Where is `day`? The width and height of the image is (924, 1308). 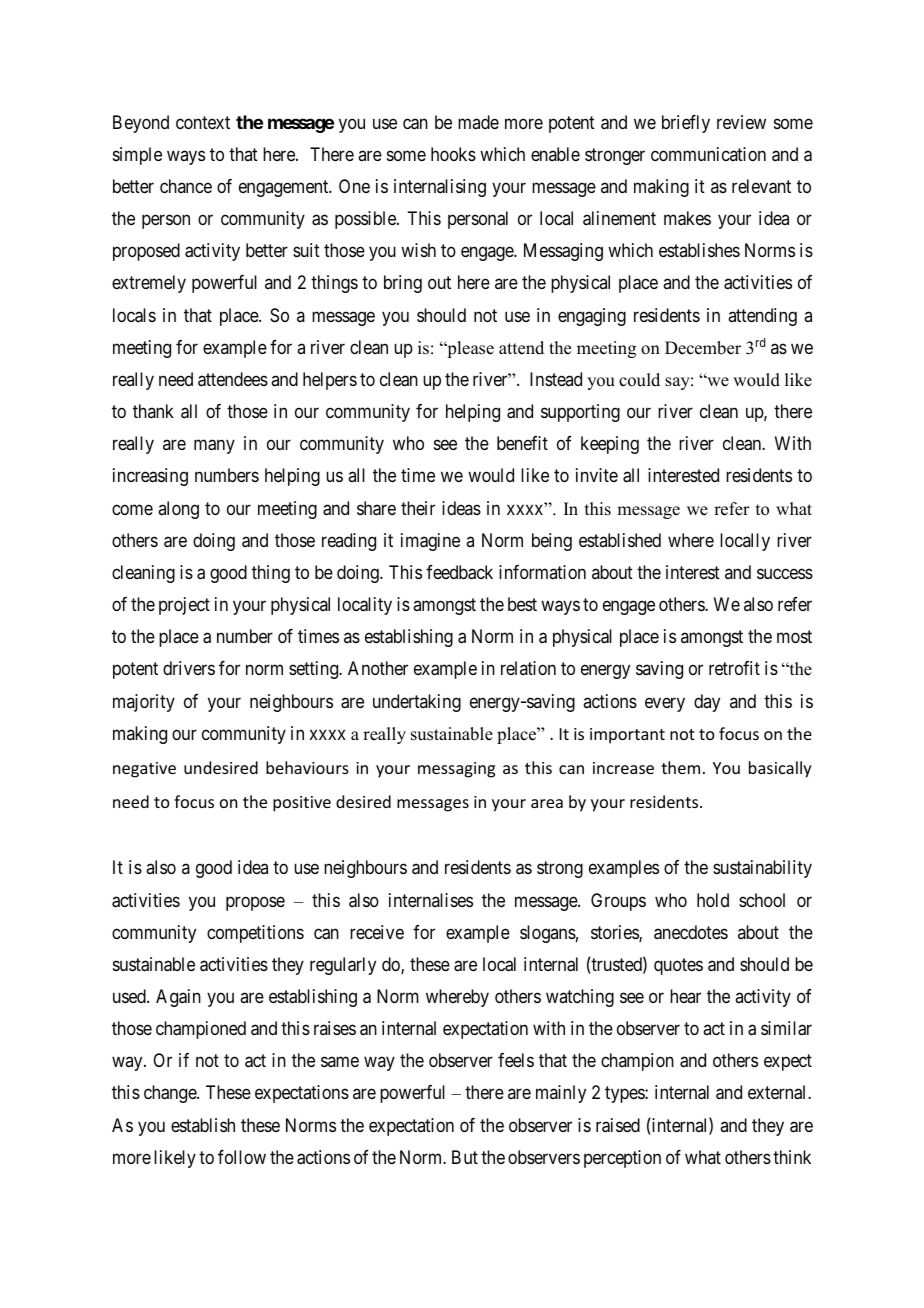 day is located at coordinates (707, 703).
